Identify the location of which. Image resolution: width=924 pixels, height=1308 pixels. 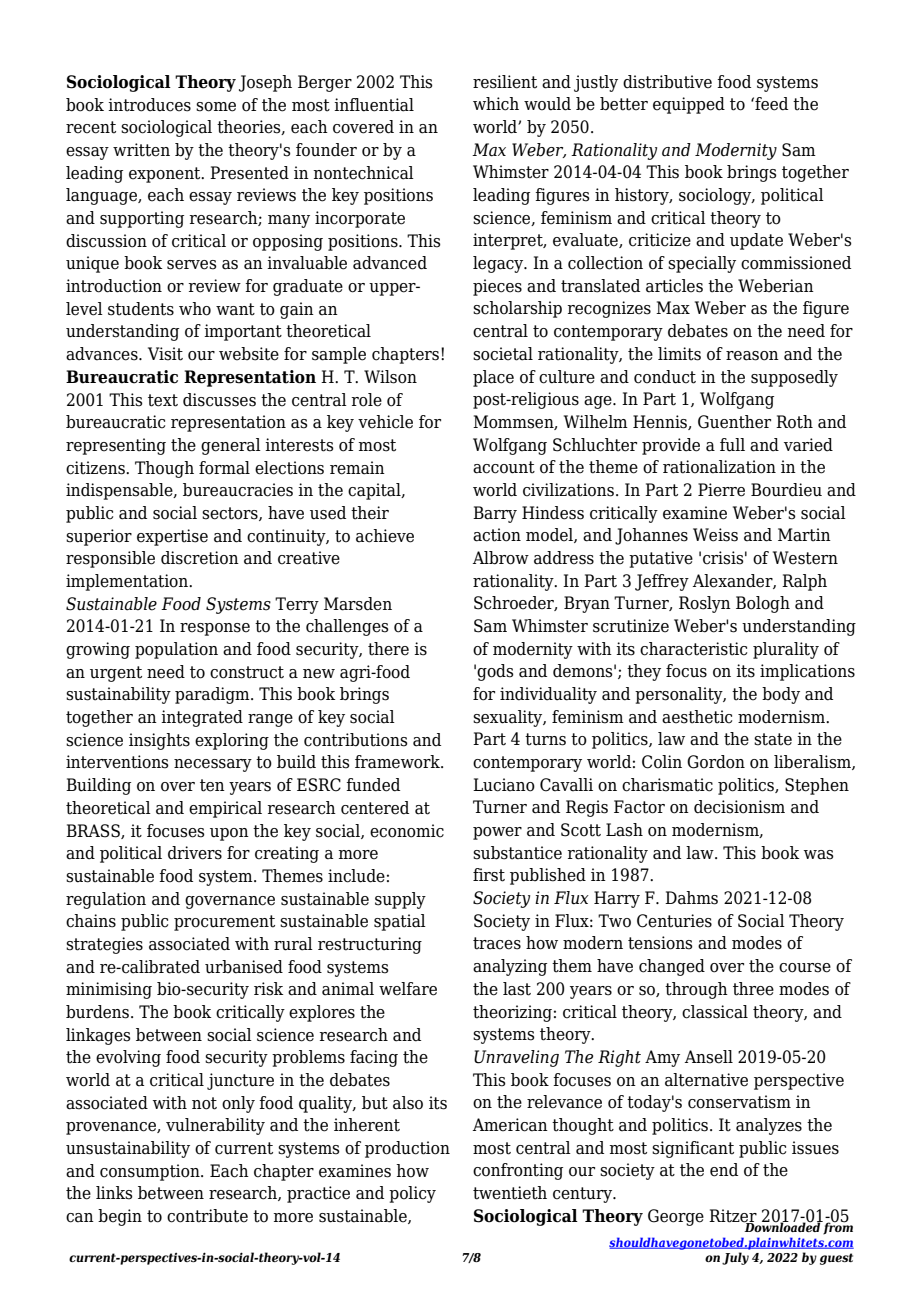
(496, 104).
